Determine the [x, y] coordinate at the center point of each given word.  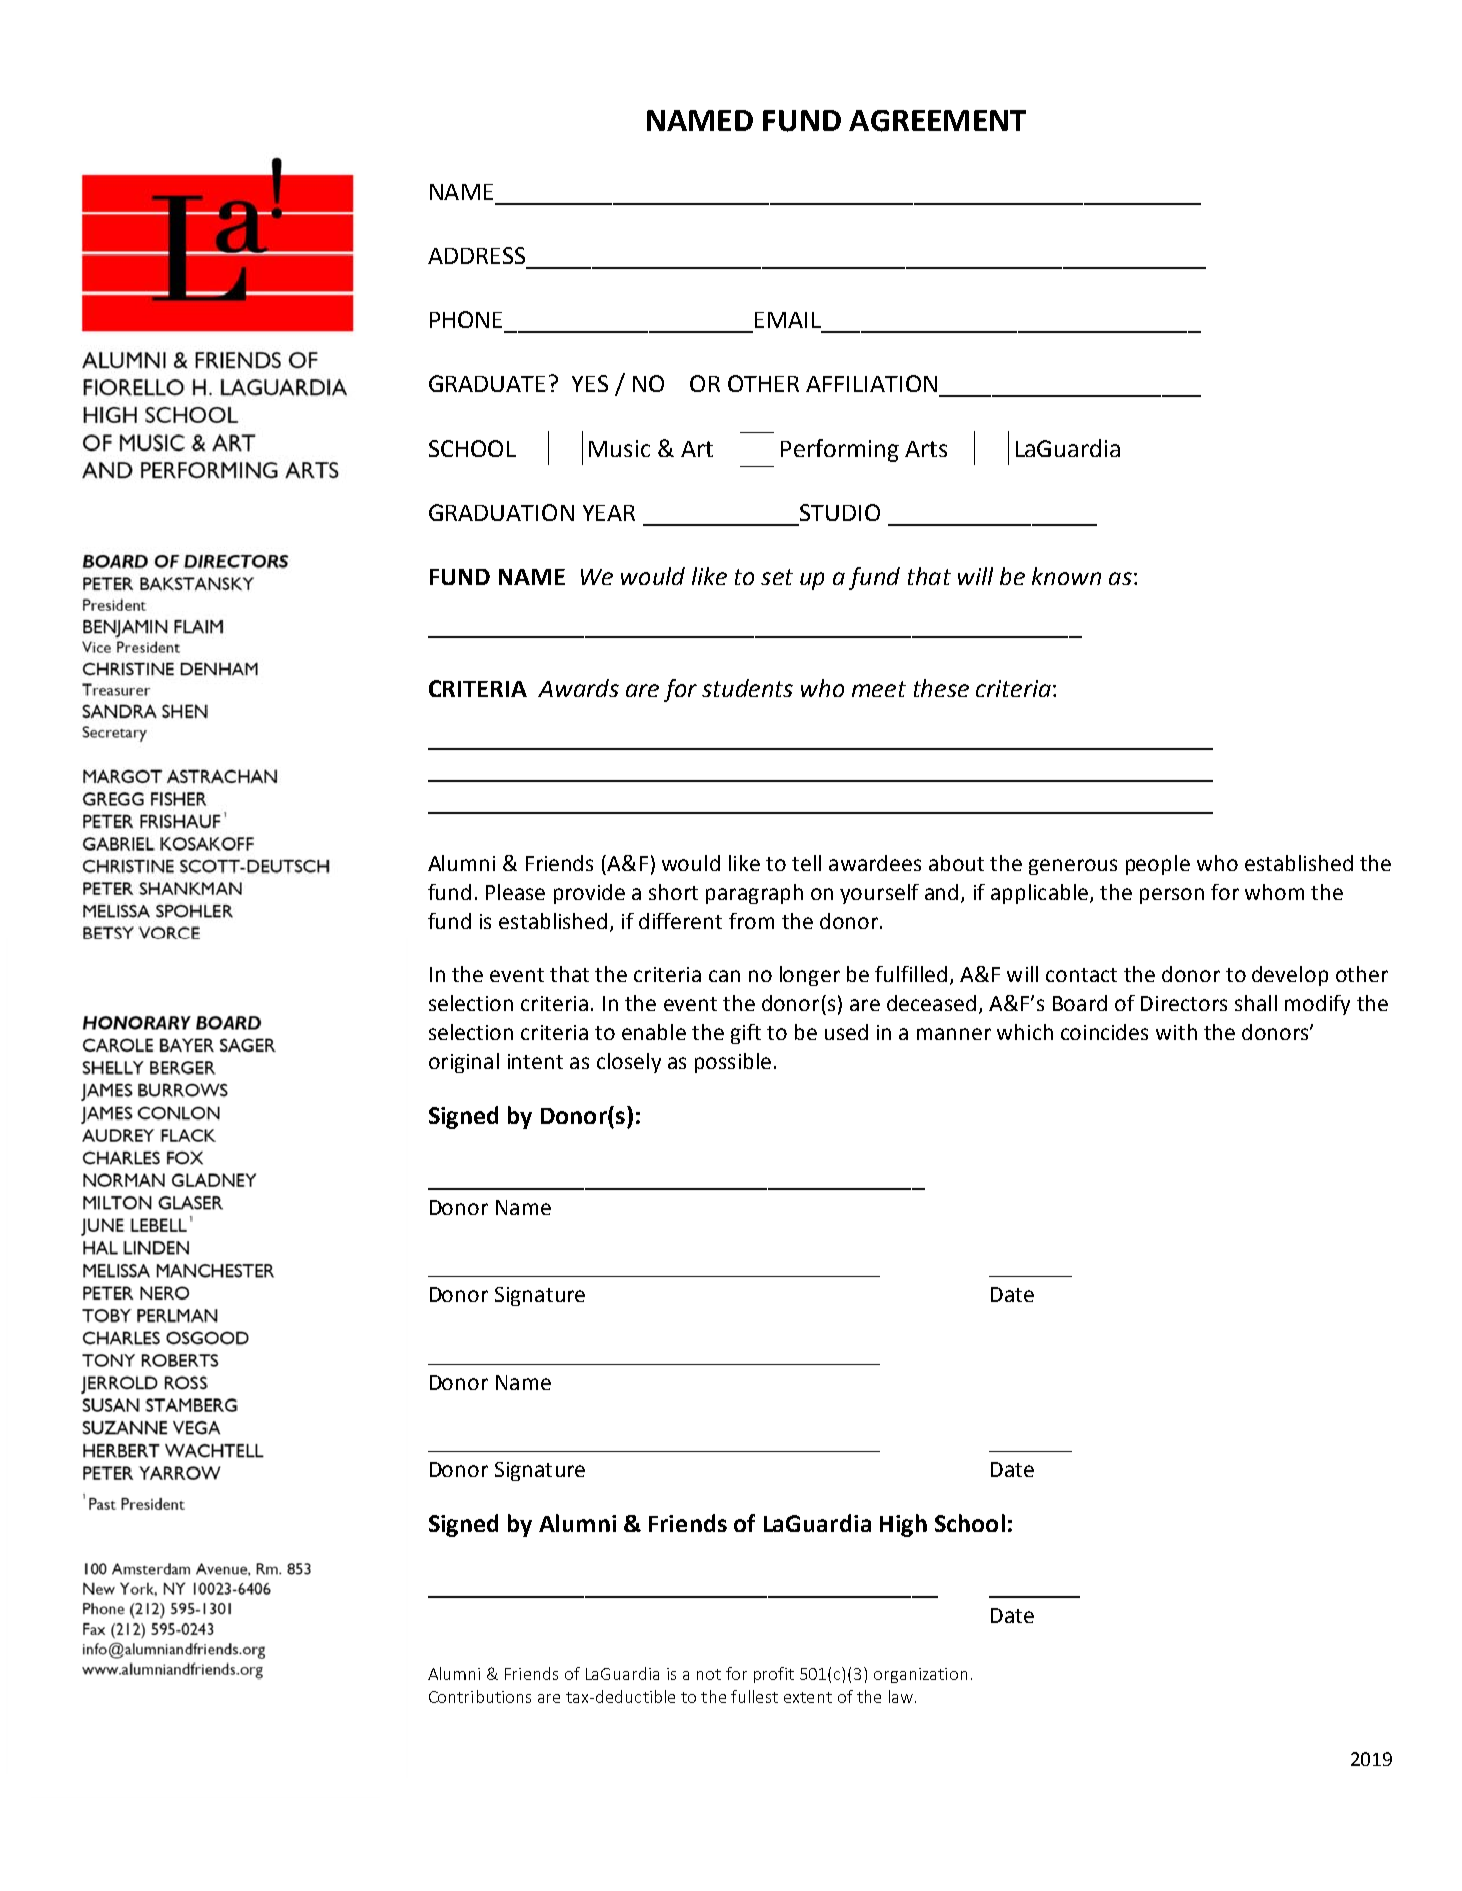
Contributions [480, 1696]
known [1066, 576]
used [846, 1032]
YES [590, 383]
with [1176, 1032]
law [901, 1696]
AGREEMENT [937, 121]
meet [879, 689]
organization [920, 1675]
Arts [926, 449]
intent [535, 1061]
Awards [578, 688]
